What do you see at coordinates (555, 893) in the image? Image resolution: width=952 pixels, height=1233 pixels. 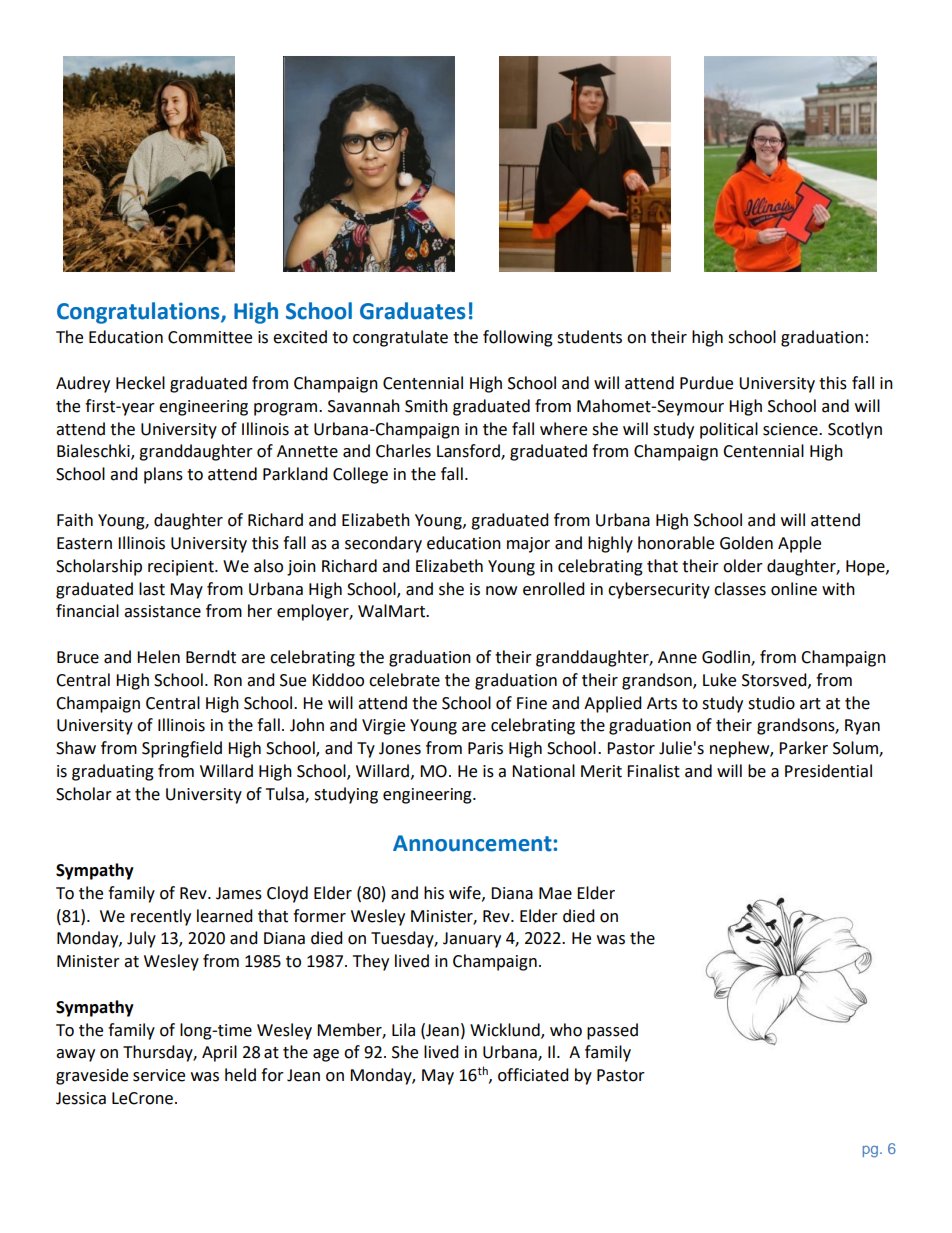 I see `Mae` at bounding box center [555, 893].
